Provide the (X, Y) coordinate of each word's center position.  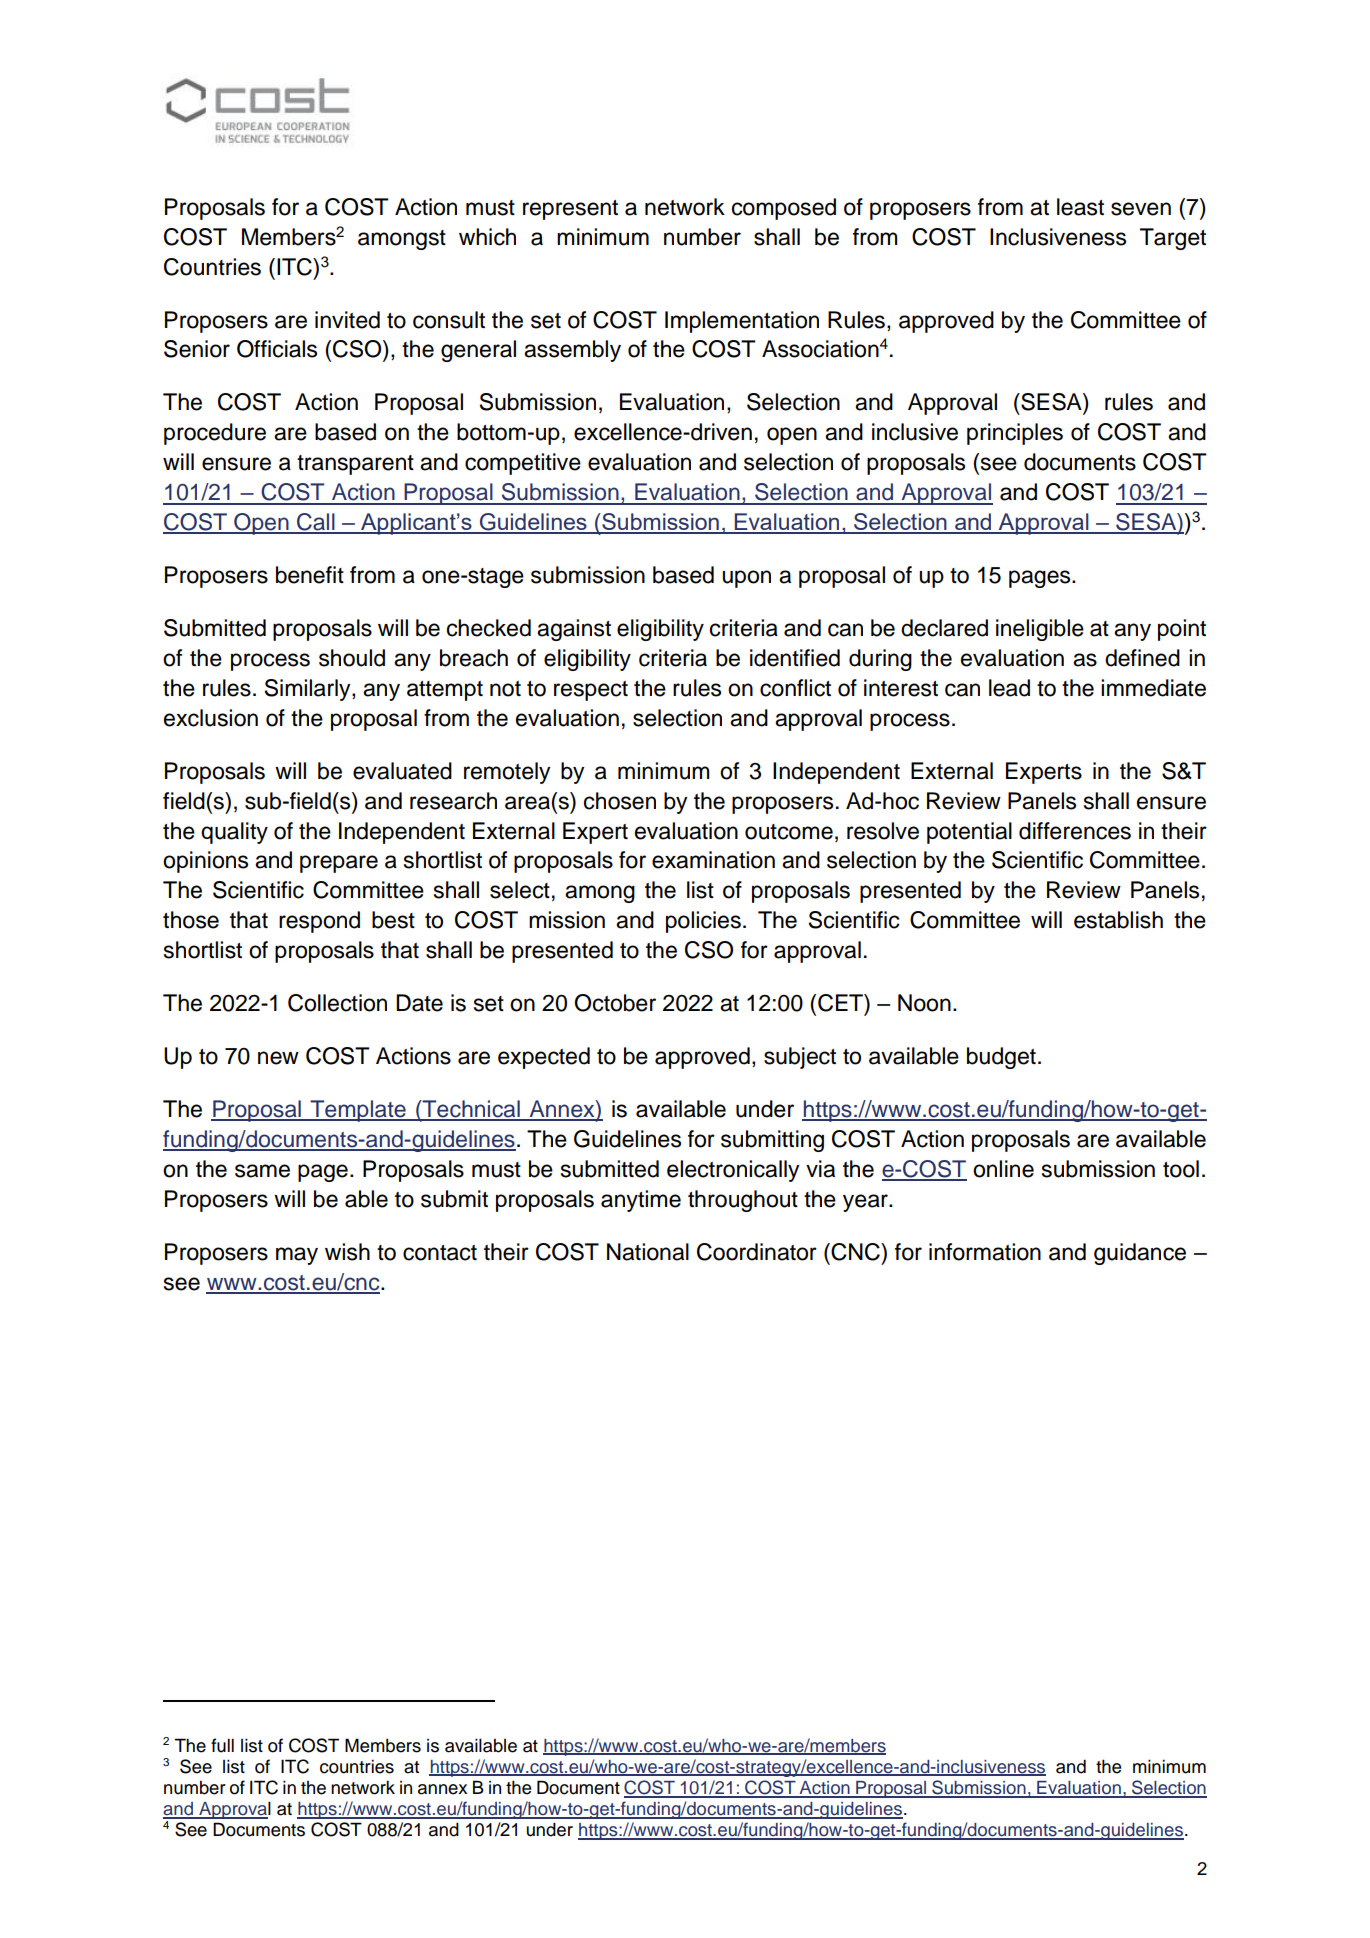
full (222, 1745)
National (648, 1252)
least (1080, 207)
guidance (1140, 1254)
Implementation (742, 322)
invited (347, 320)
